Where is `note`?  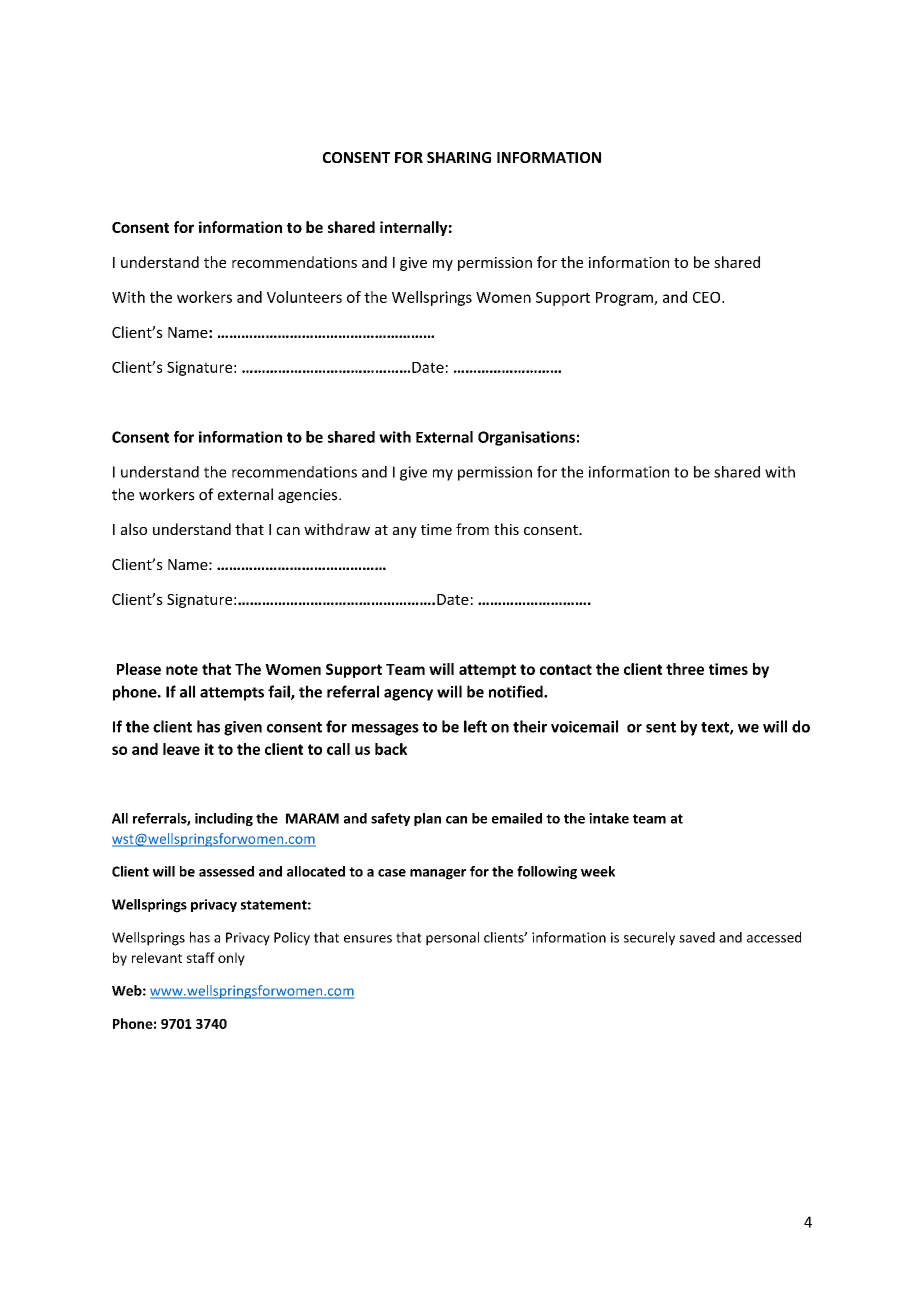 note is located at coordinates (182, 669).
